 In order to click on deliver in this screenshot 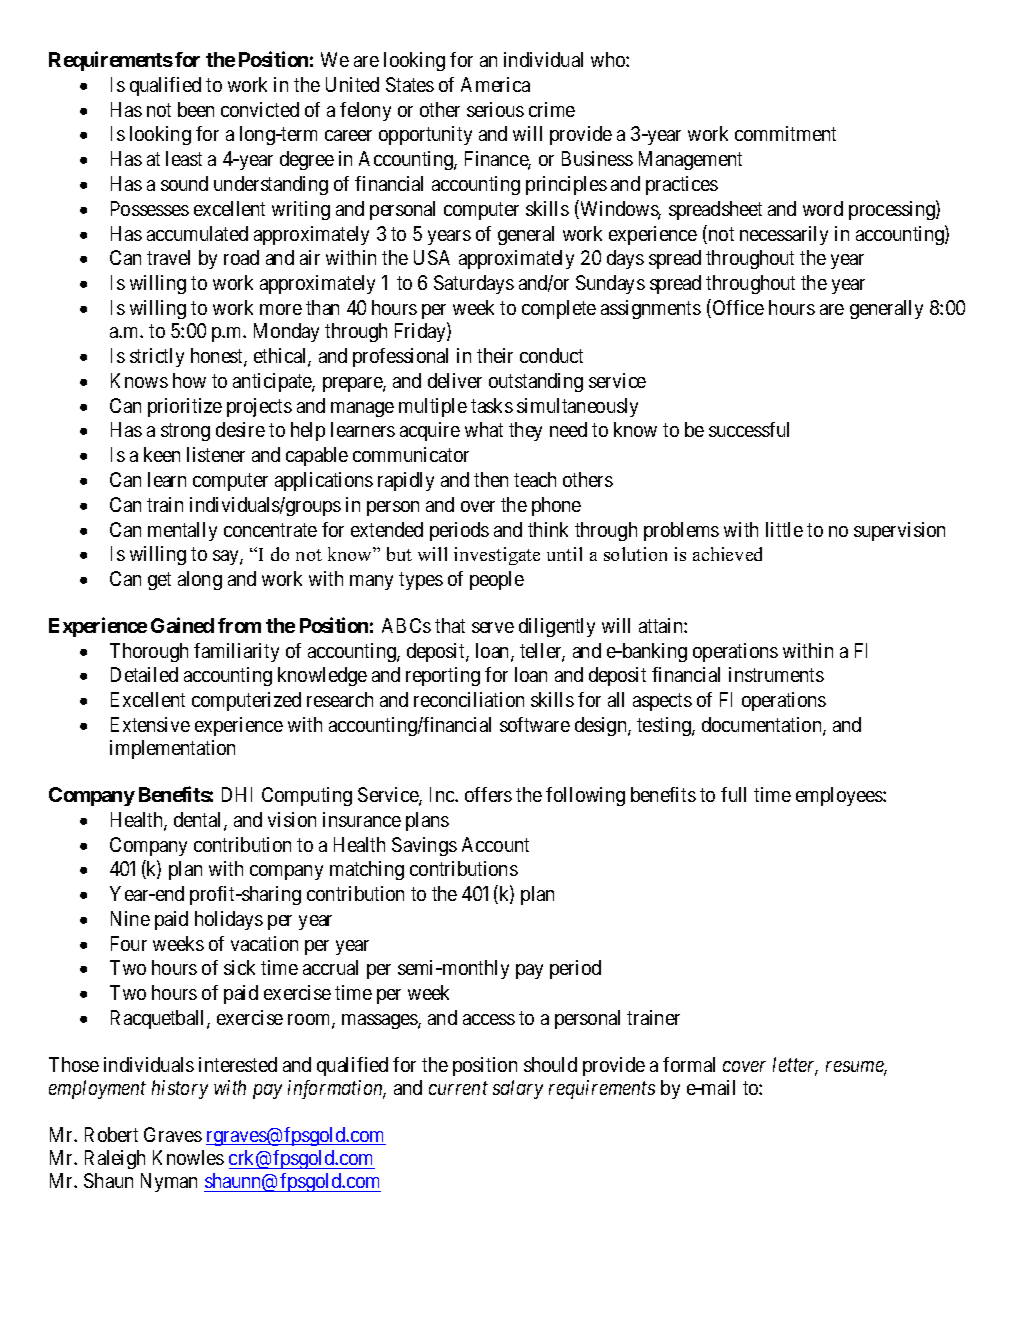, I will do `click(455, 380)`.
